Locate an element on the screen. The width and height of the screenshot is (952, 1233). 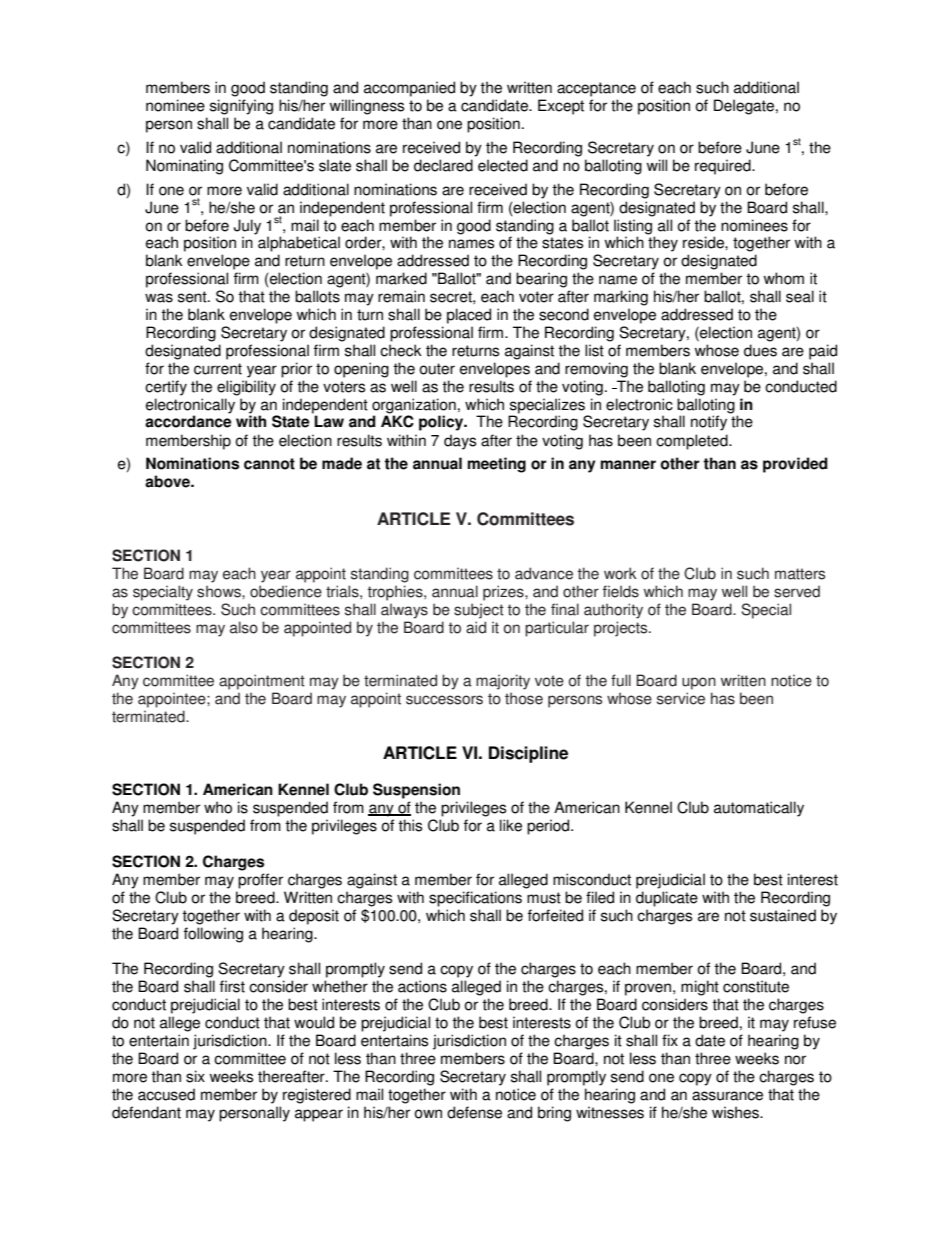
shows is located at coordinates (220, 591).
